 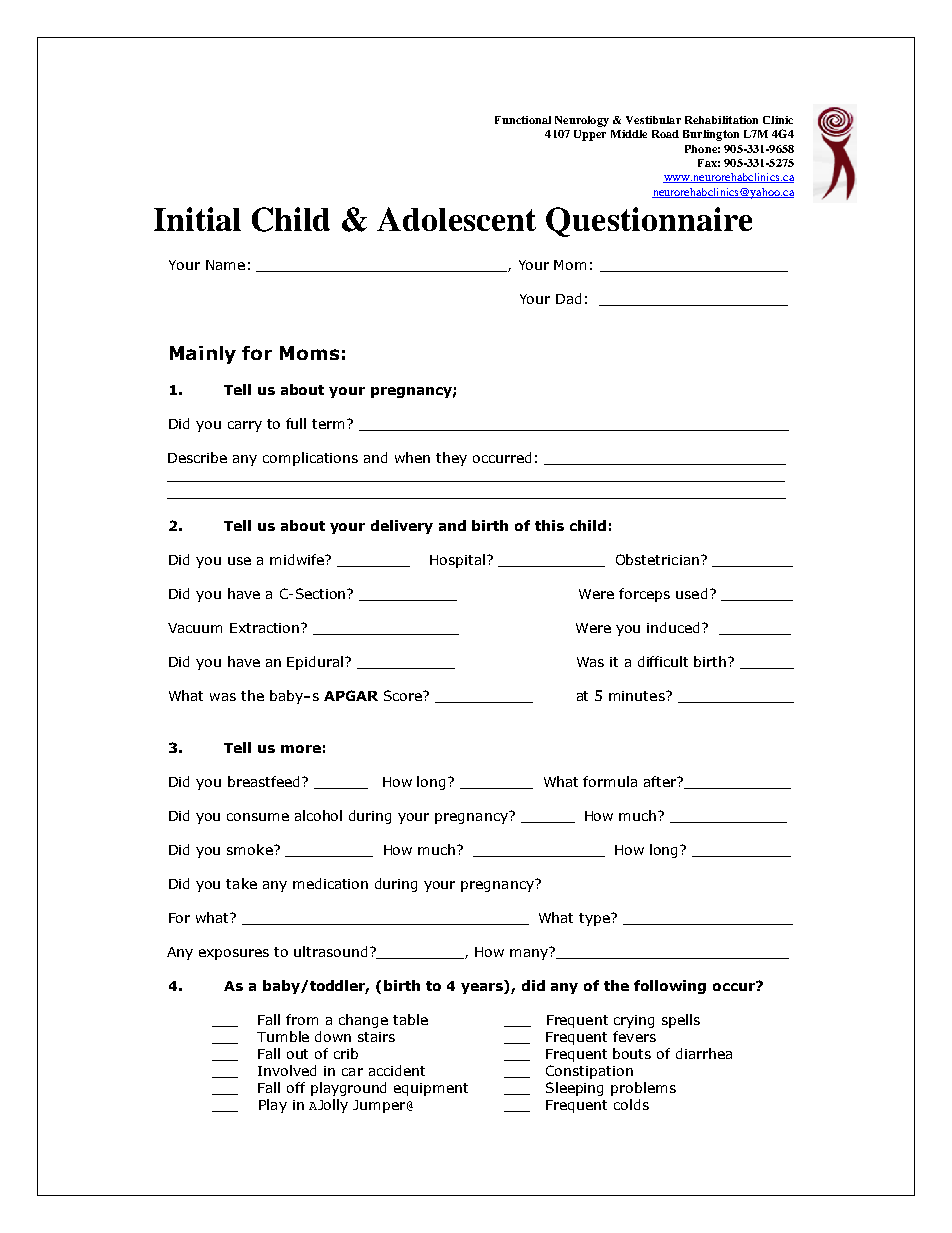 I want to click on Extraction, so click(x=266, y=628).
